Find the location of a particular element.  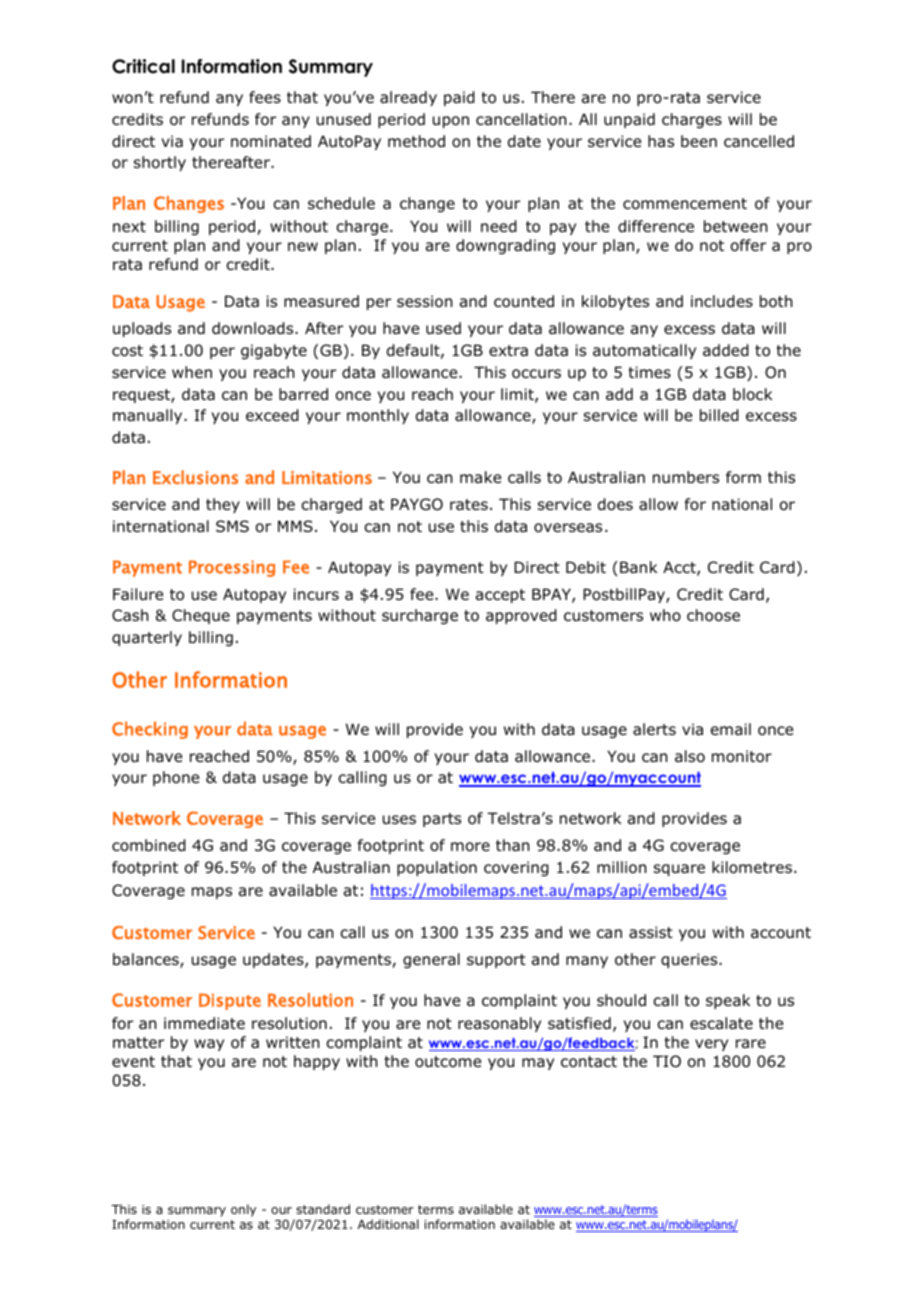

very is located at coordinates (711, 1045).
